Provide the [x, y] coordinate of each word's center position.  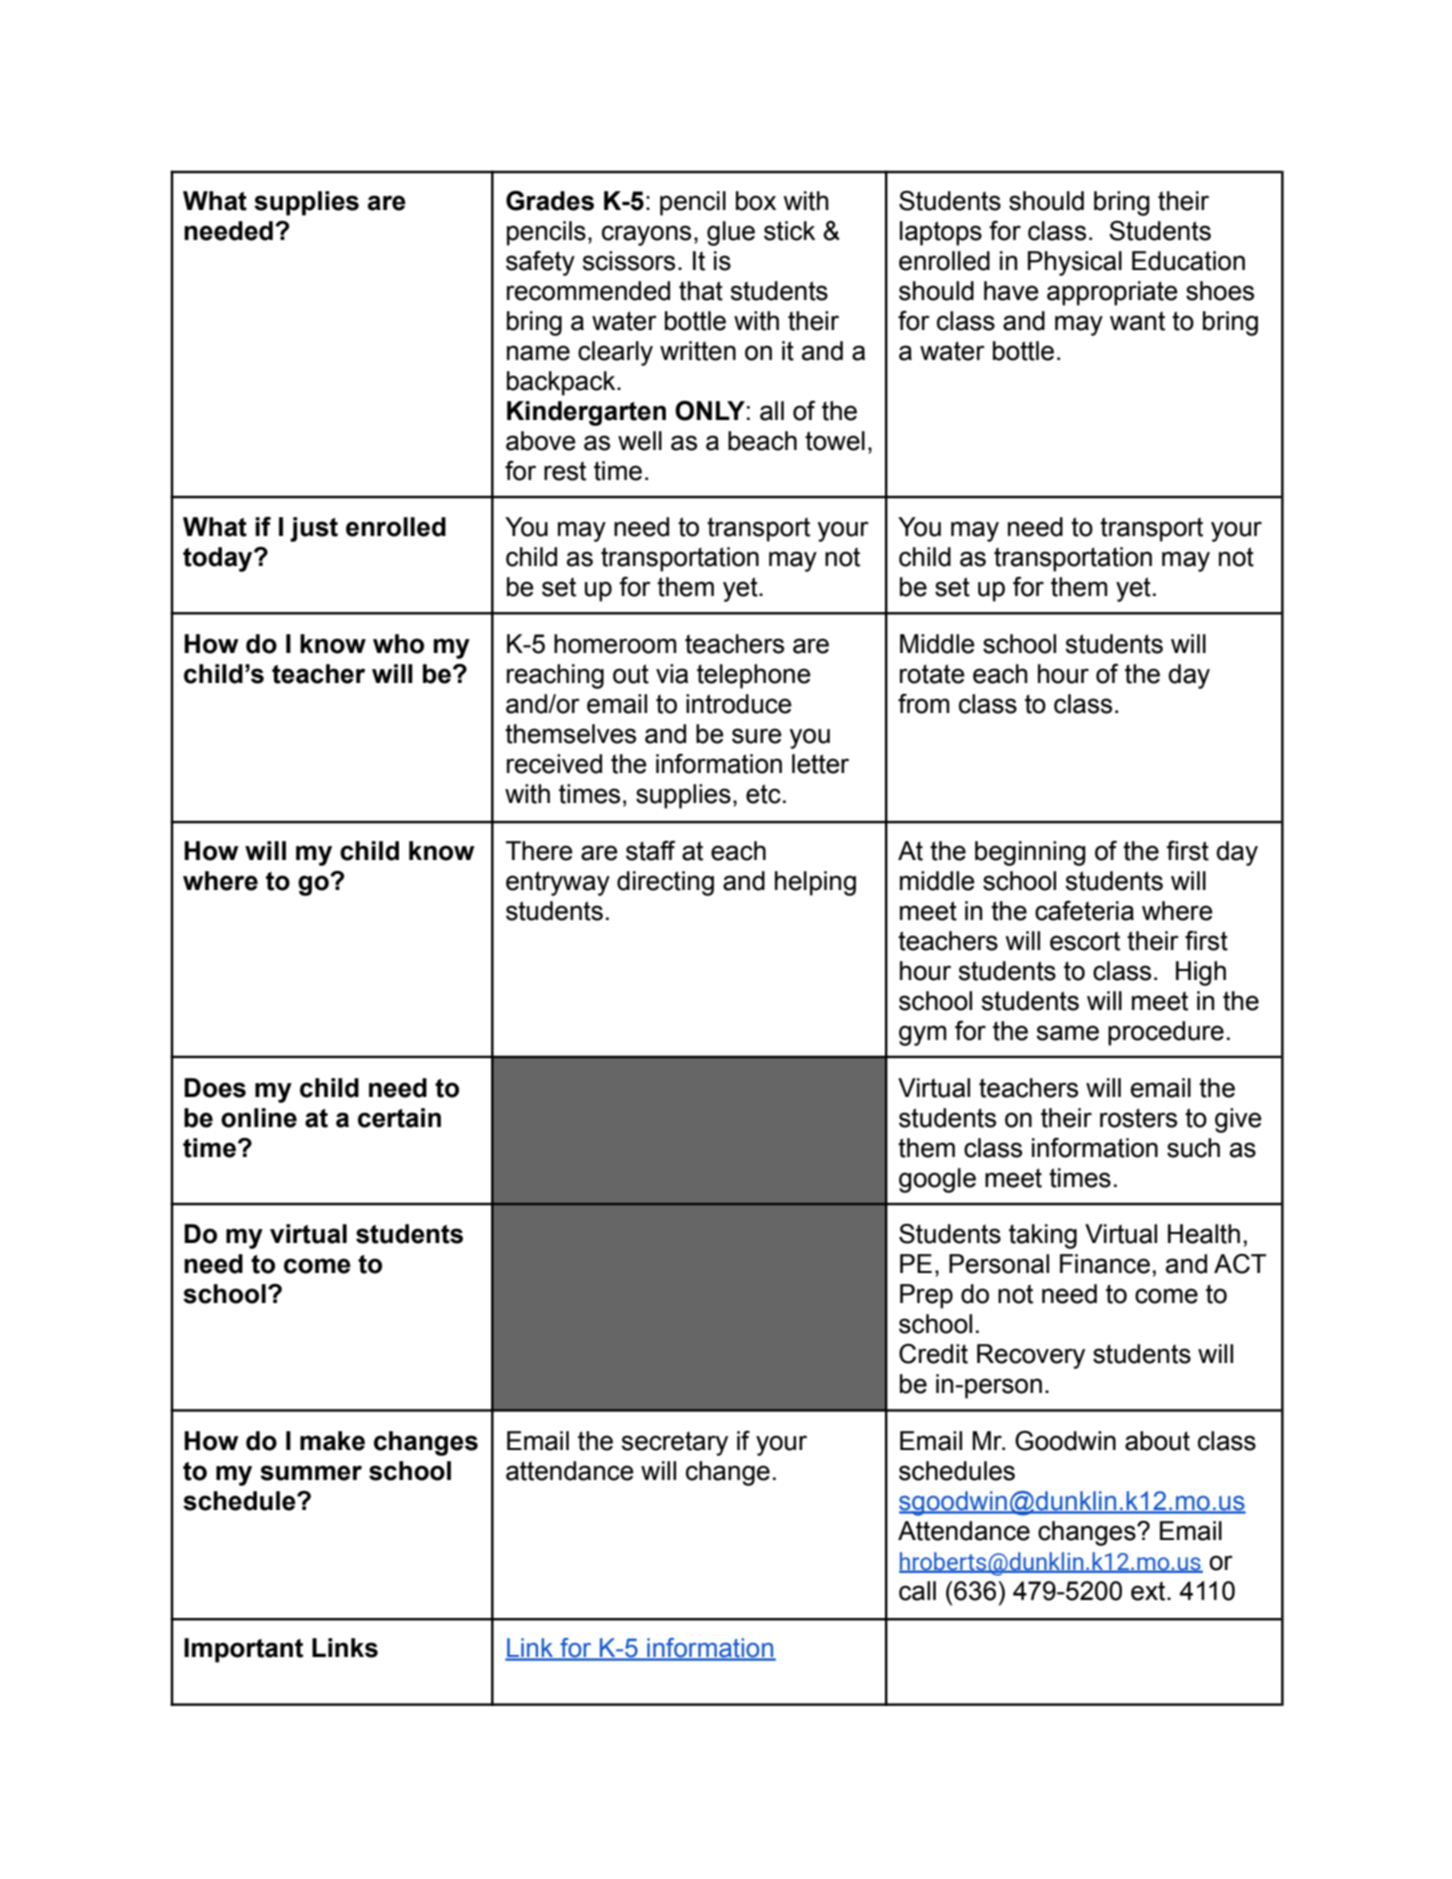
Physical [1075, 263]
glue [731, 233]
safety [540, 263]
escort [1085, 941]
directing [665, 883]
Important [243, 1650]
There [539, 851]
